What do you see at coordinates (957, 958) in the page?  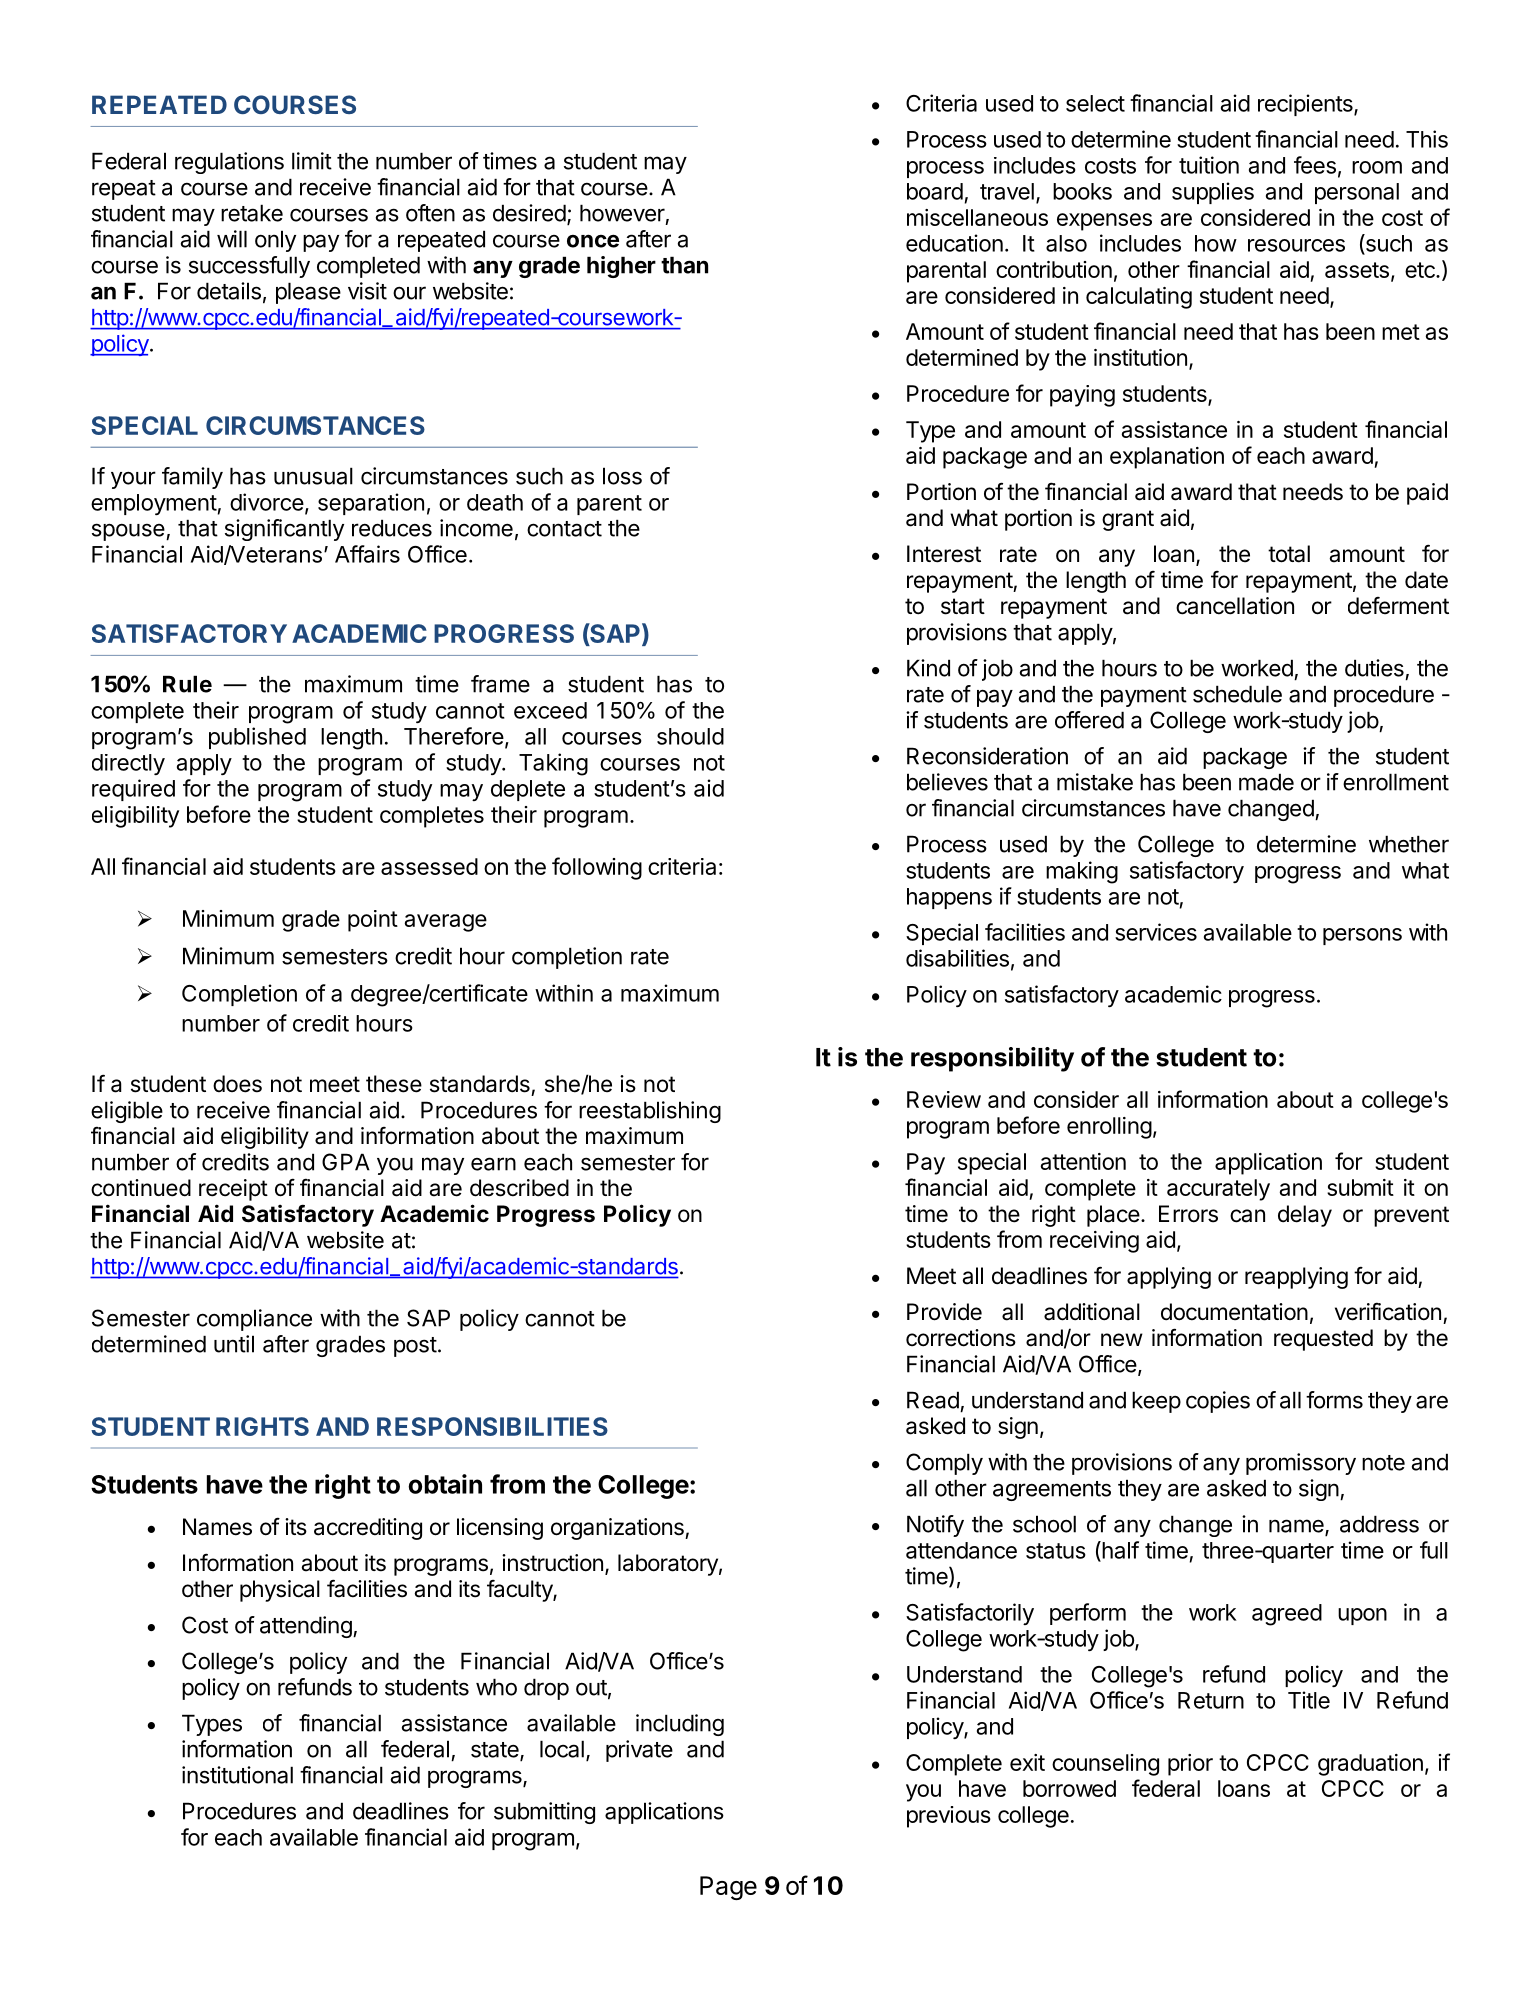 I see `disabilities` at bounding box center [957, 958].
